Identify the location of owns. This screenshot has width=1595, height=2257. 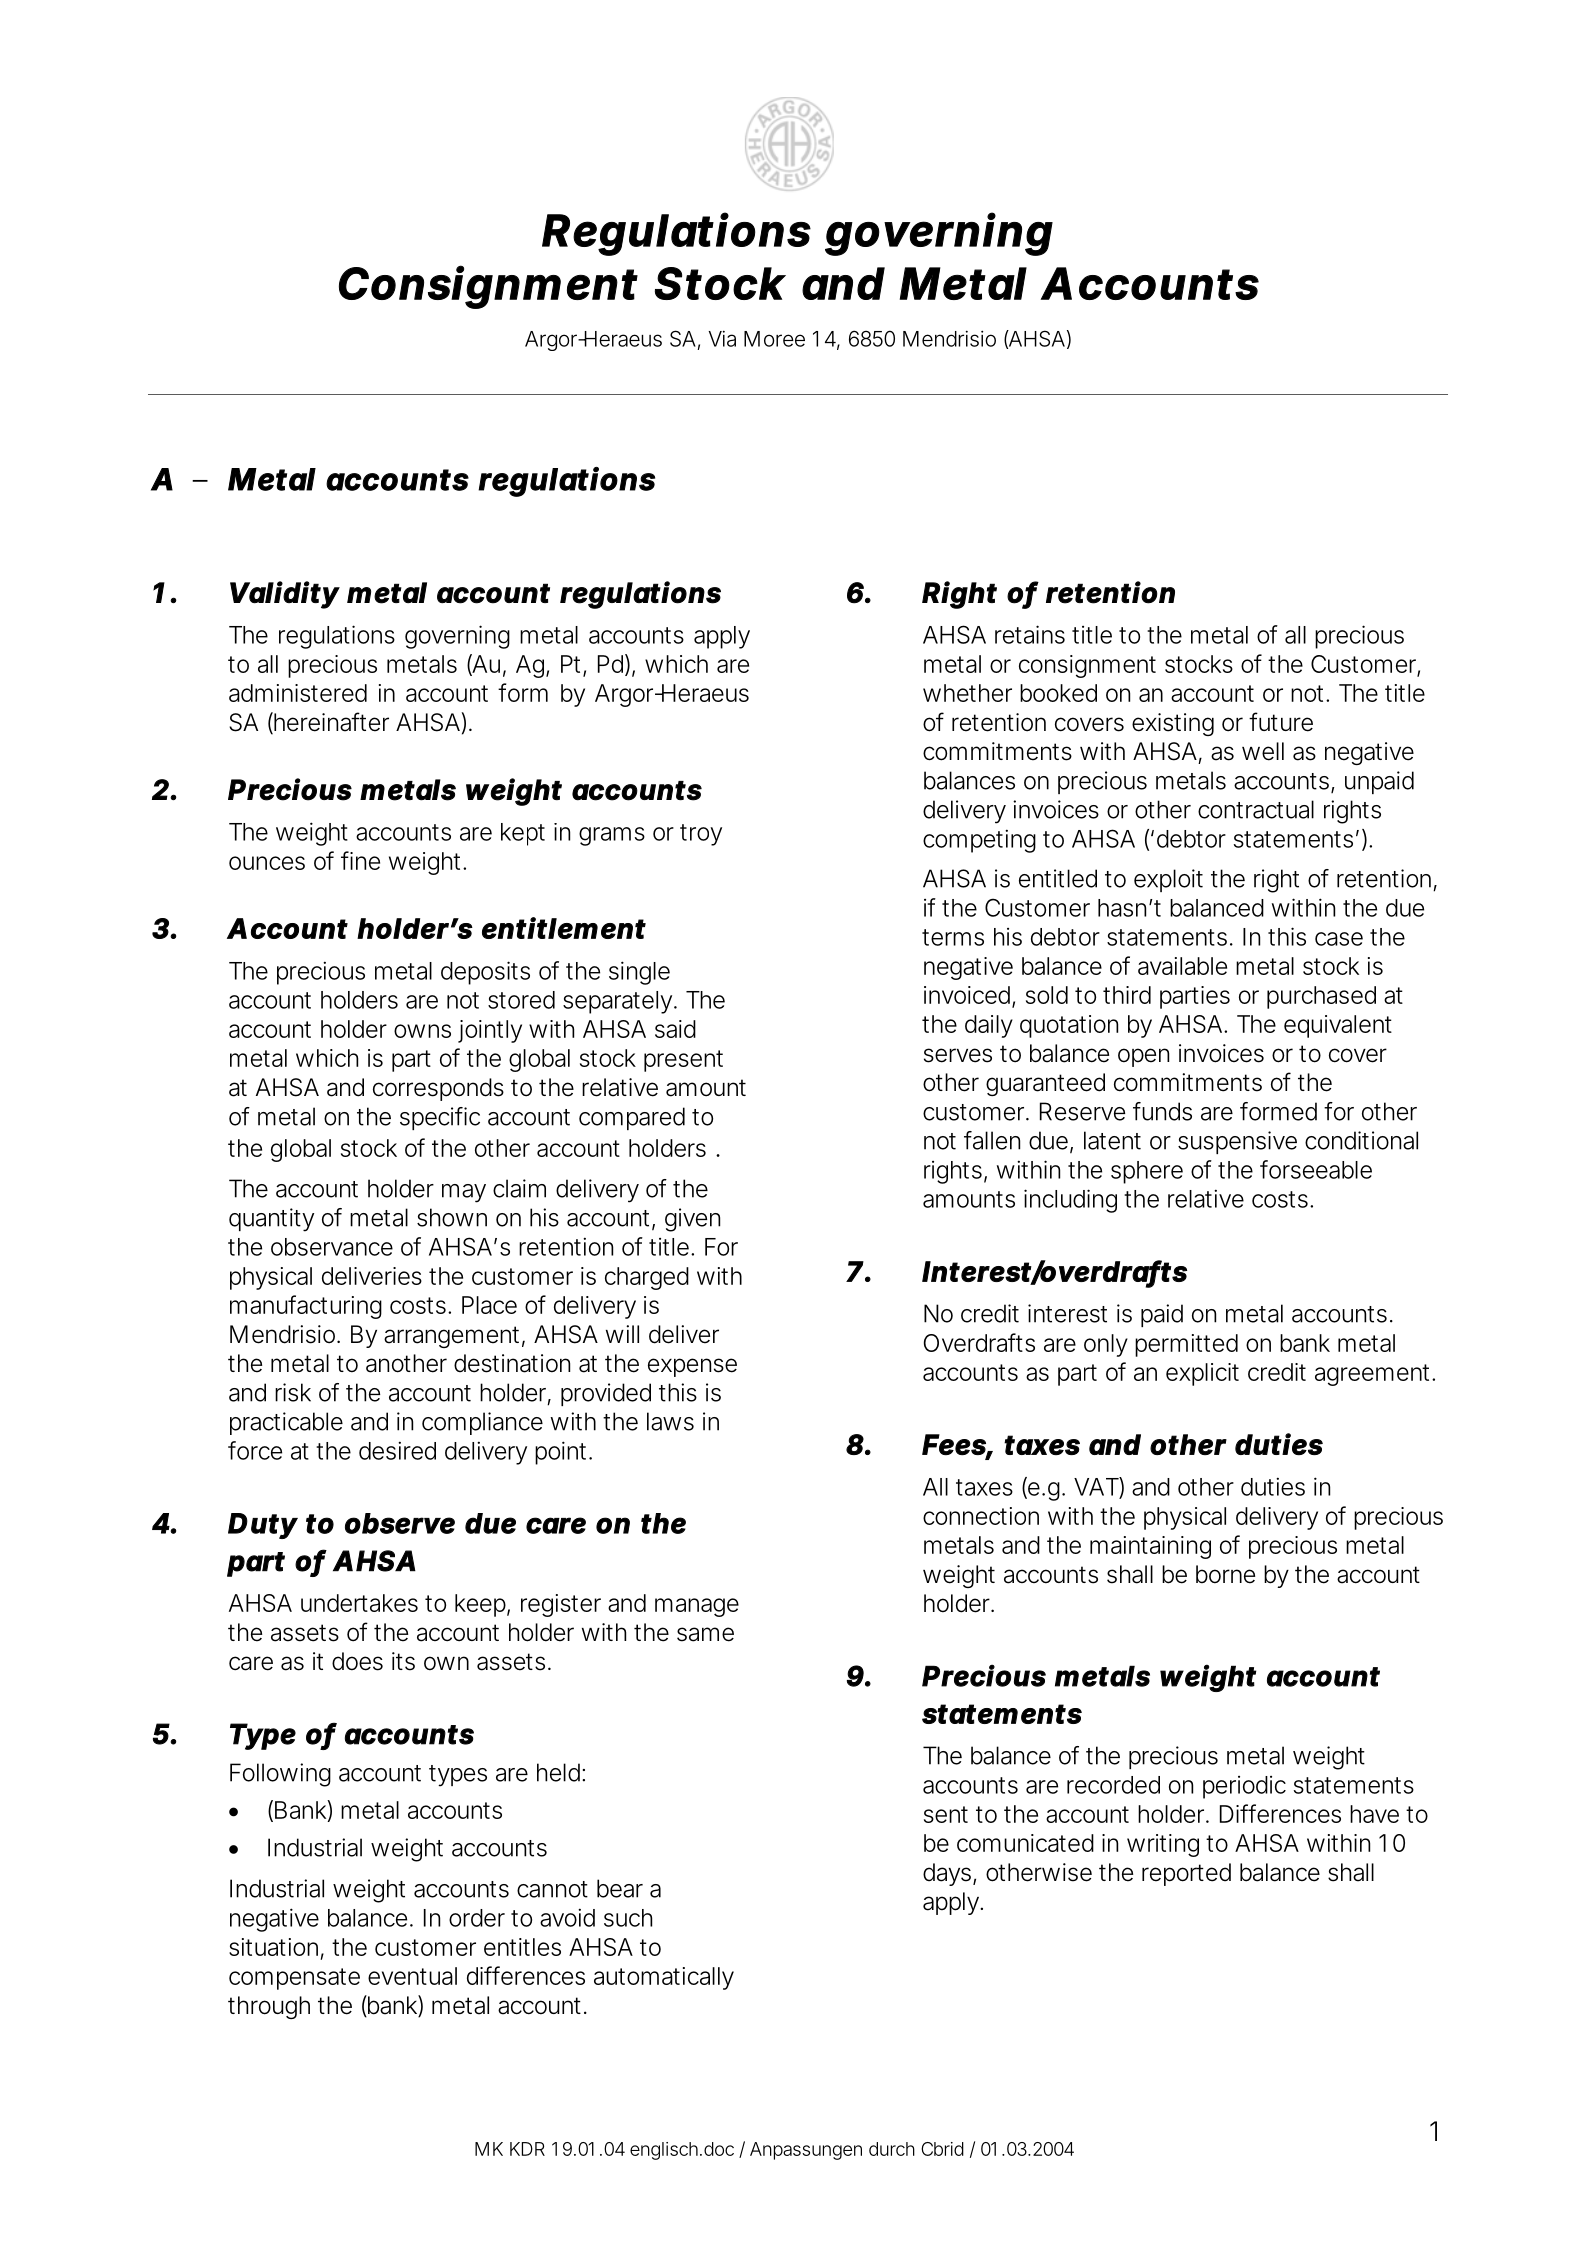
(422, 1031).
